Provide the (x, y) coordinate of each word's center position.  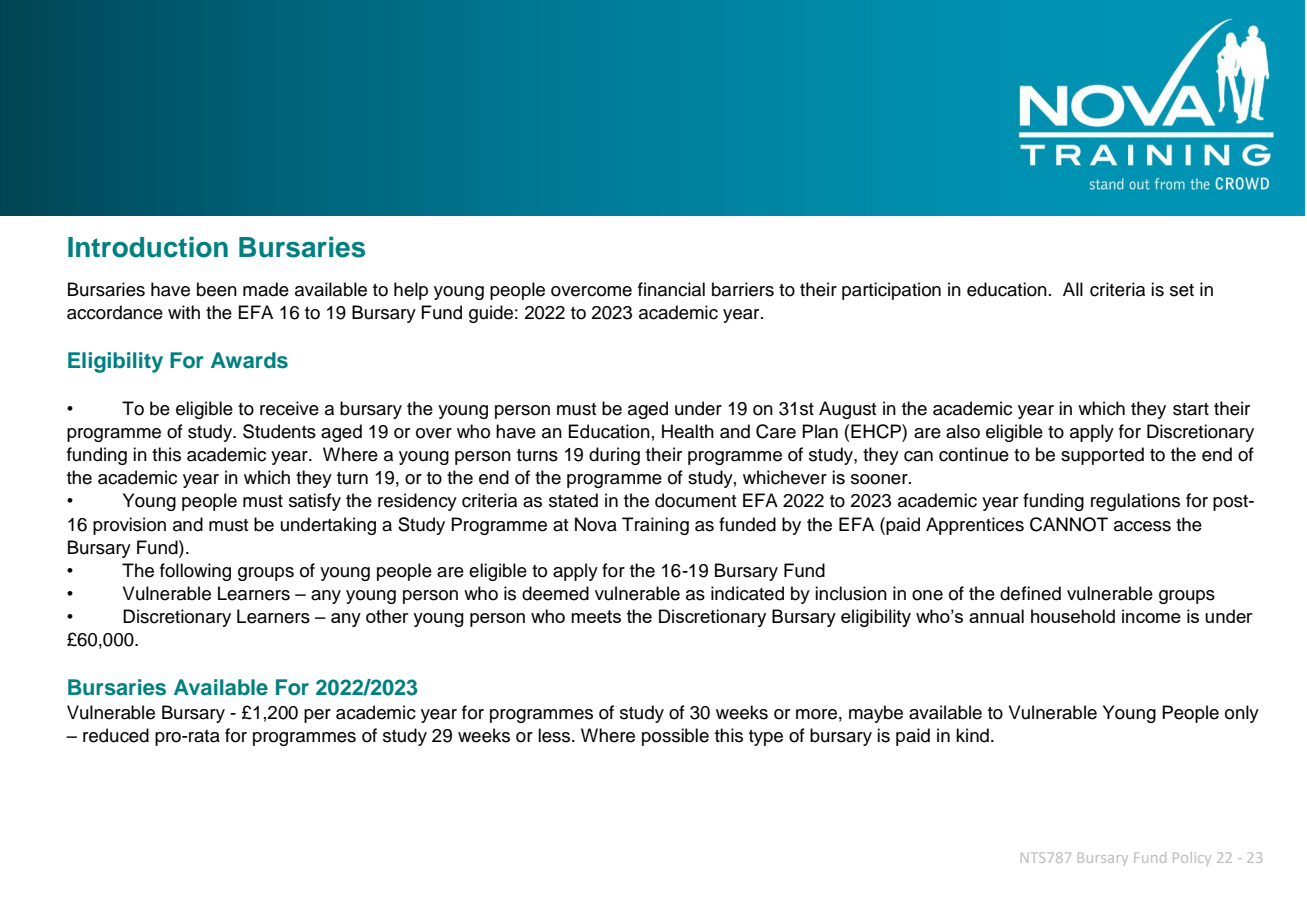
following (195, 572)
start (1191, 409)
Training (655, 526)
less (555, 735)
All (1073, 289)
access (1142, 526)
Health (688, 431)
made (266, 289)
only (1242, 714)
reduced (116, 735)
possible (675, 737)
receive (289, 408)
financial (671, 289)
